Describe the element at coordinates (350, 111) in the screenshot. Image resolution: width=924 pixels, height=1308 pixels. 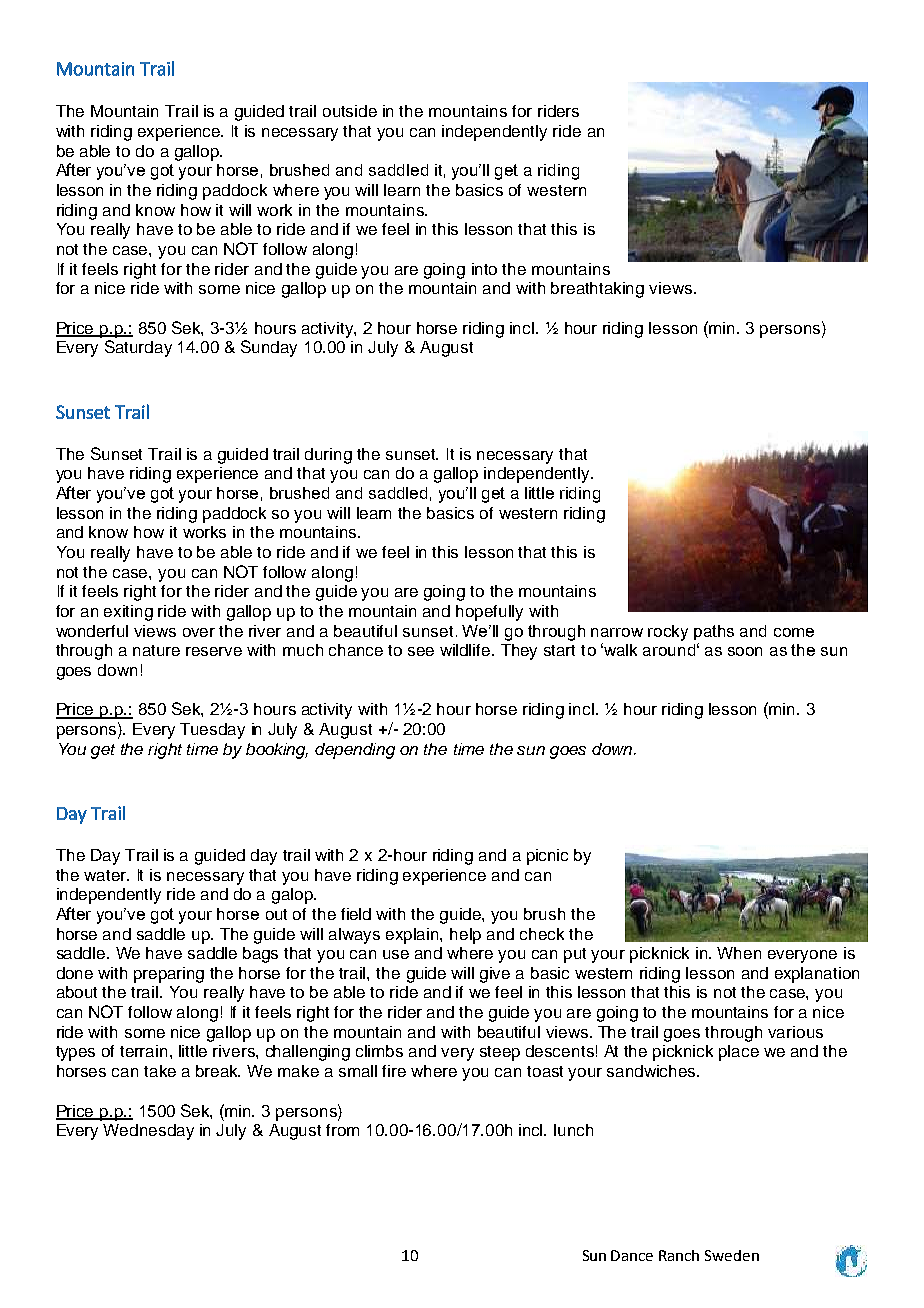
I see `outside` at that location.
